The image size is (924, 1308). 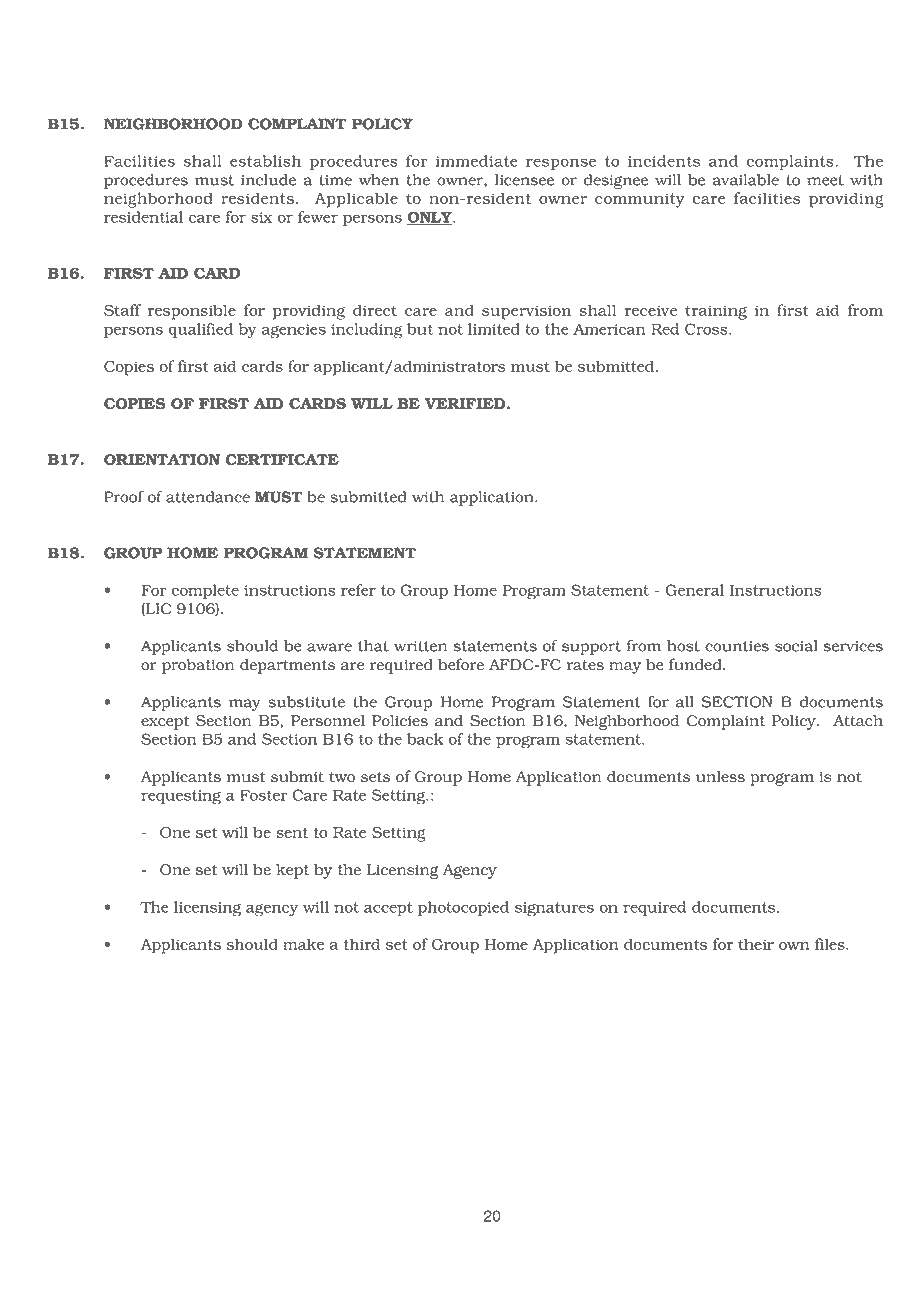 What do you see at coordinates (198, 666) in the image?
I see `probation` at bounding box center [198, 666].
